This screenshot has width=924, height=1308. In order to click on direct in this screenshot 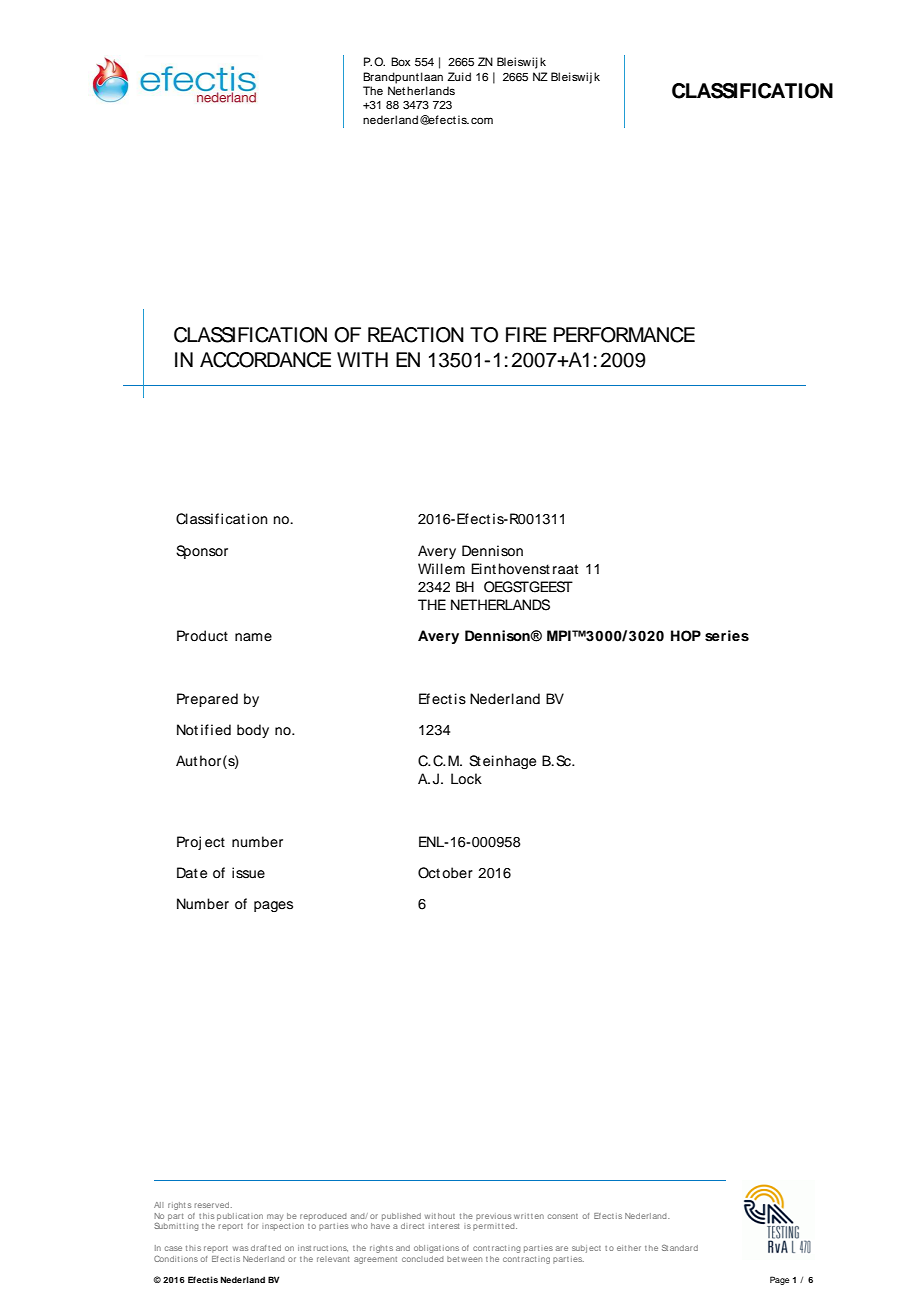, I will do `click(412, 1226)`.
